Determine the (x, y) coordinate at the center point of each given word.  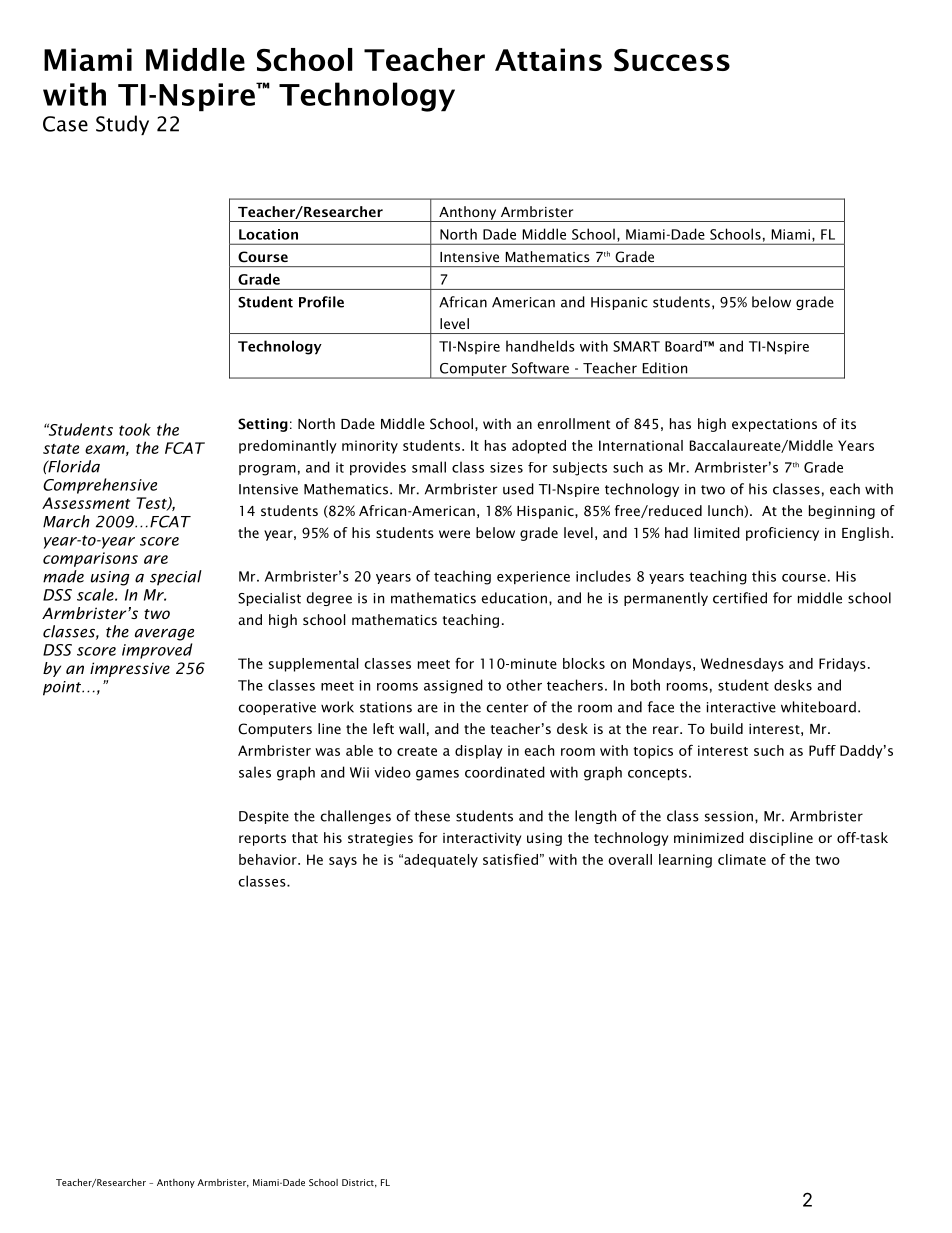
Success (672, 60)
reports (262, 840)
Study (122, 125)
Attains (548, 59)
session (730, 816)
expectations (774, 425)
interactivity (482, 839)
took (135, 429)
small (429, 467)
